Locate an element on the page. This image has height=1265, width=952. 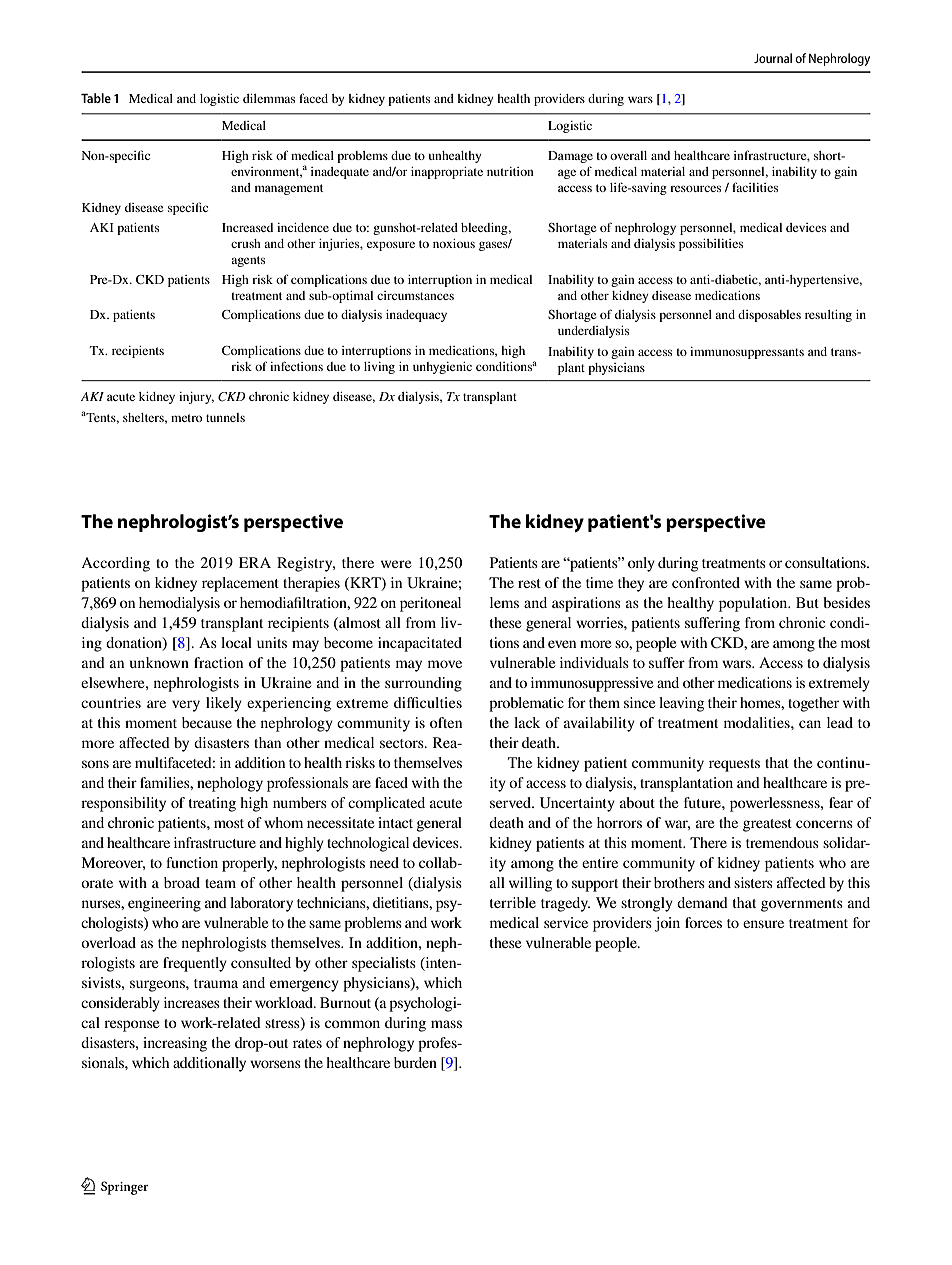
inappropriate is located at coordinates (447, 173).
